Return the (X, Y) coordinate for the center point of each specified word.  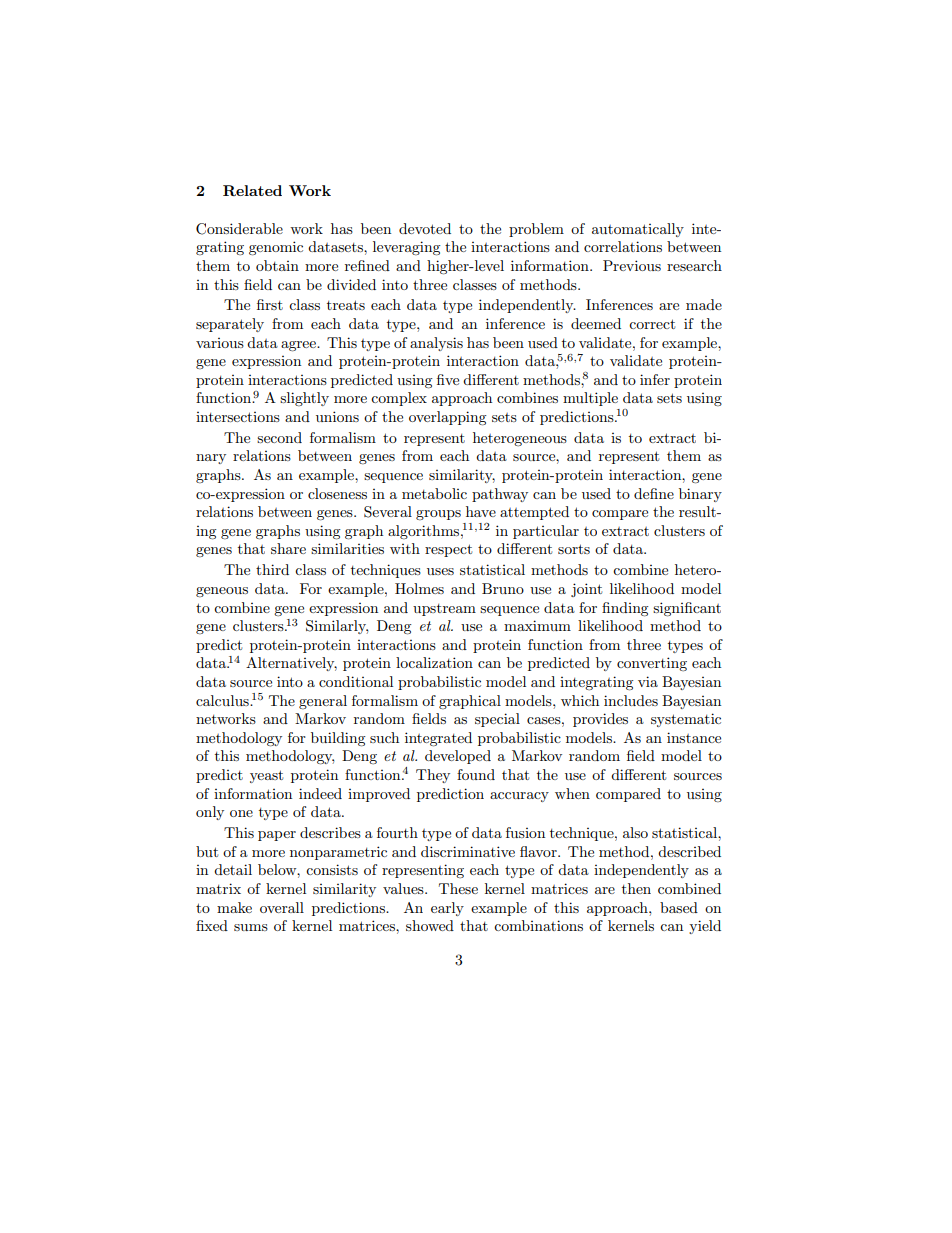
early (447, 909)
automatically (638, 230)
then (636, 888)
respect (448, 550)
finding (625, 609)
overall (282, 907)
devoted (425, 228)
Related (252, 190)
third (272, 569)
